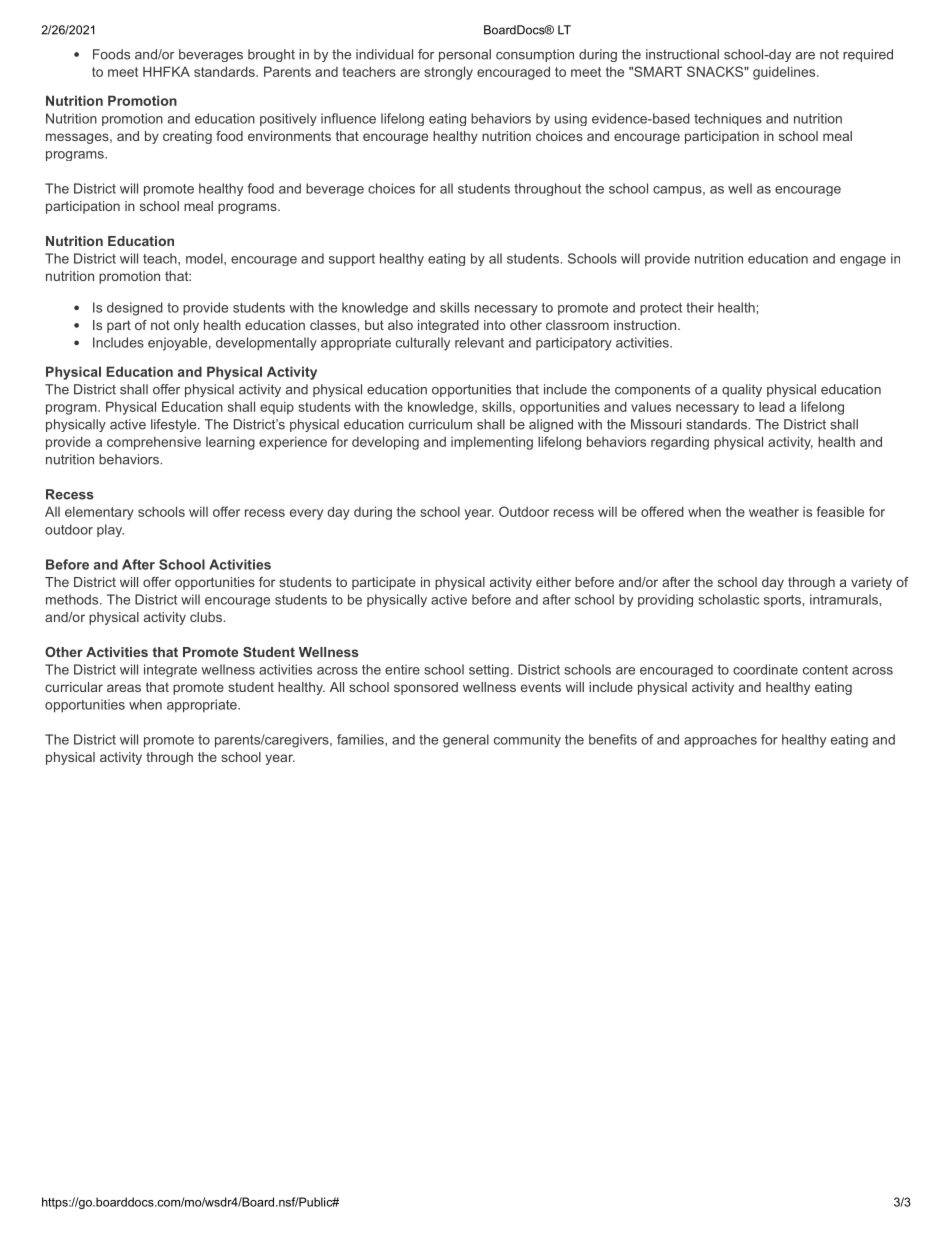  I want to click on into, so click(494, 325).
